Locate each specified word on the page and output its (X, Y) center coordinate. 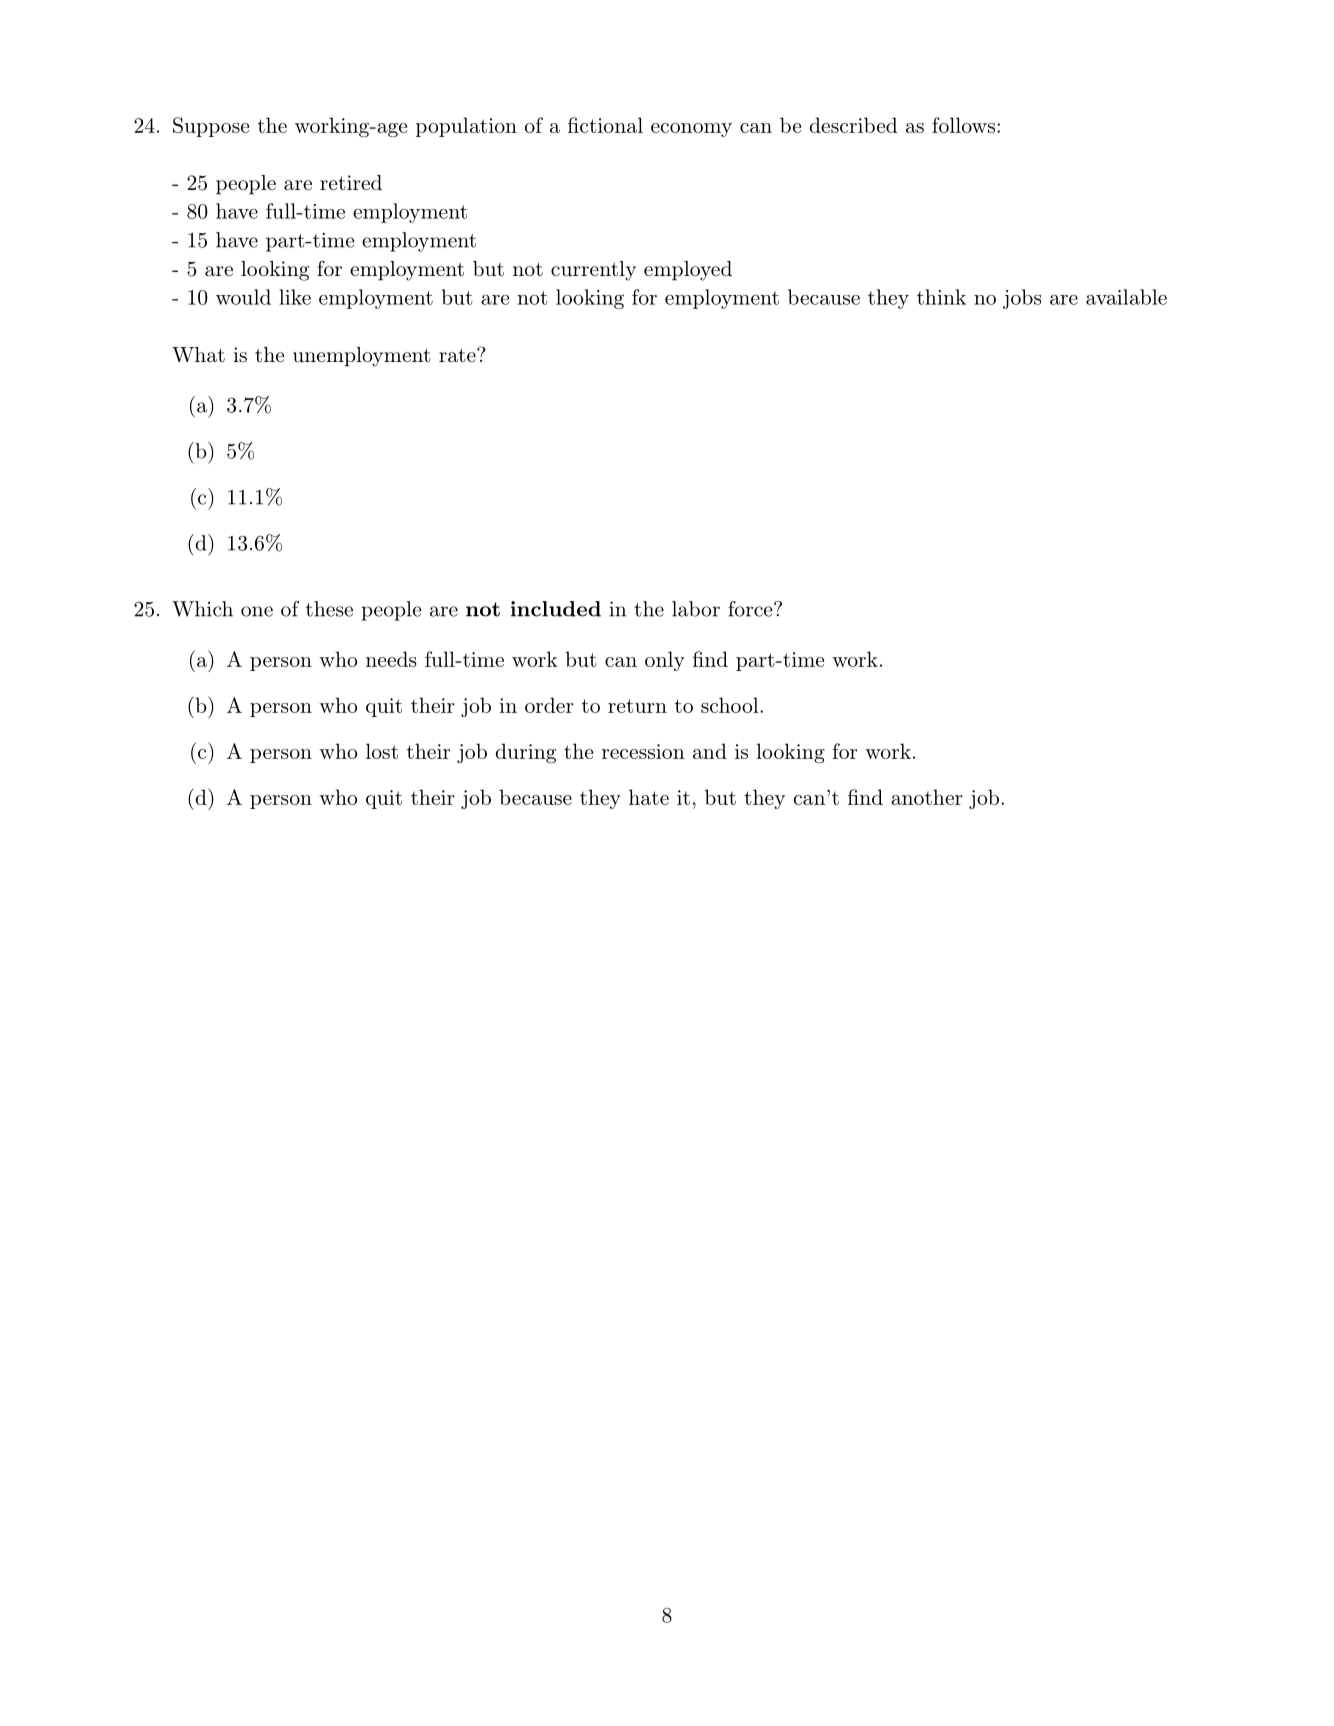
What (198, 354)
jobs (1022, 299)
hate (649, 797)
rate (458, 355)
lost (382, 751)
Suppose (211, 127)
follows (963, 125)
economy (691, 130)
